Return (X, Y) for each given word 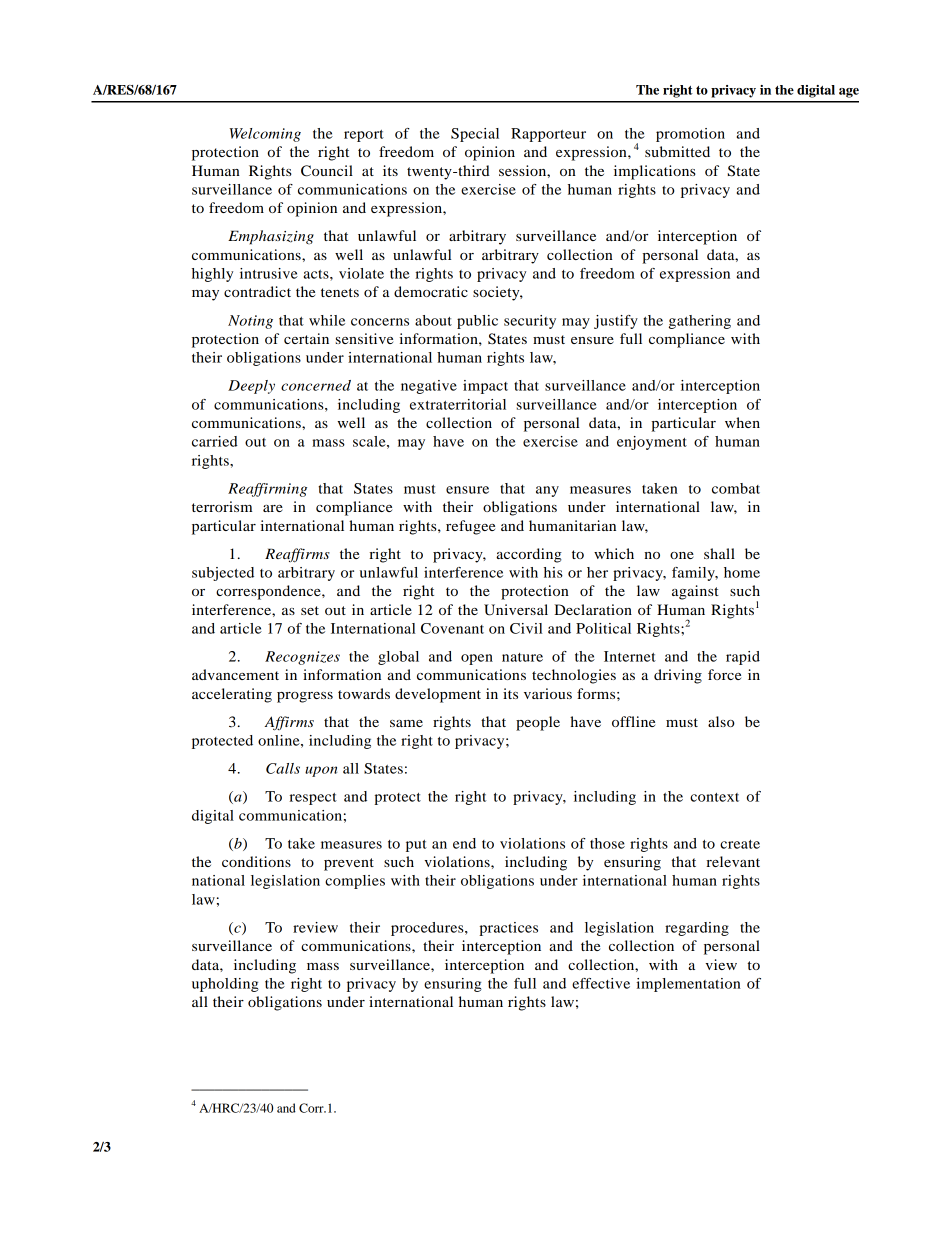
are (273, 508)
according (529, 555)
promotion (690, 135)
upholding (225, 985)
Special (475, 135)
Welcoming (265, 135)
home (742, 572)
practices (508, 929)
